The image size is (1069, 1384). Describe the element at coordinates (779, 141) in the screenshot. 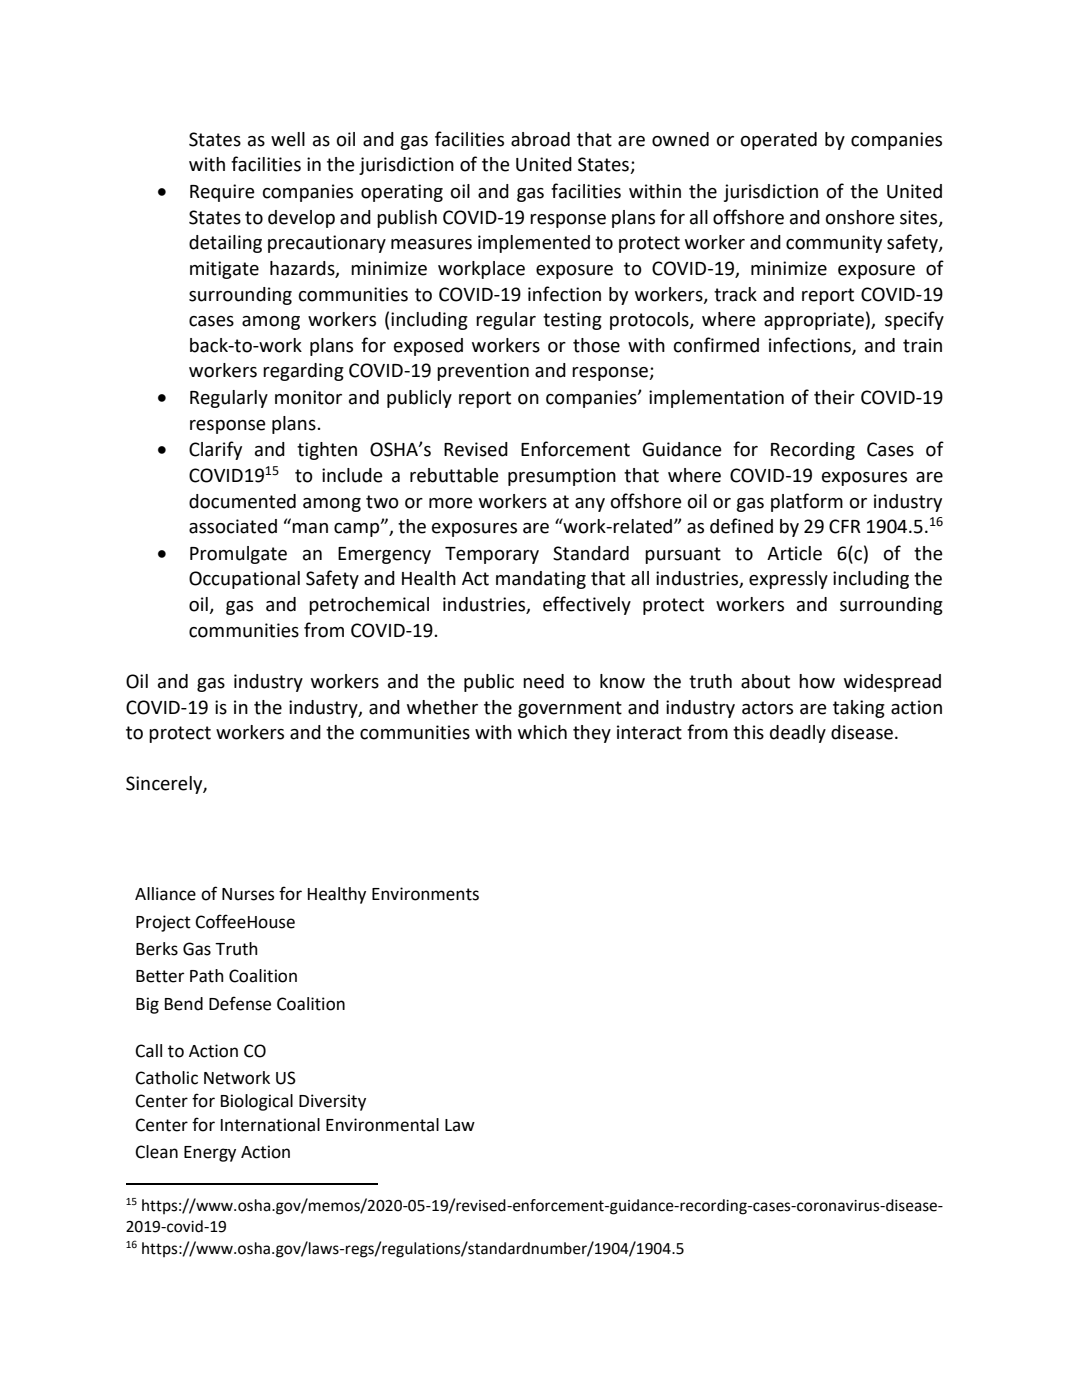

I see `operated` at that location.
